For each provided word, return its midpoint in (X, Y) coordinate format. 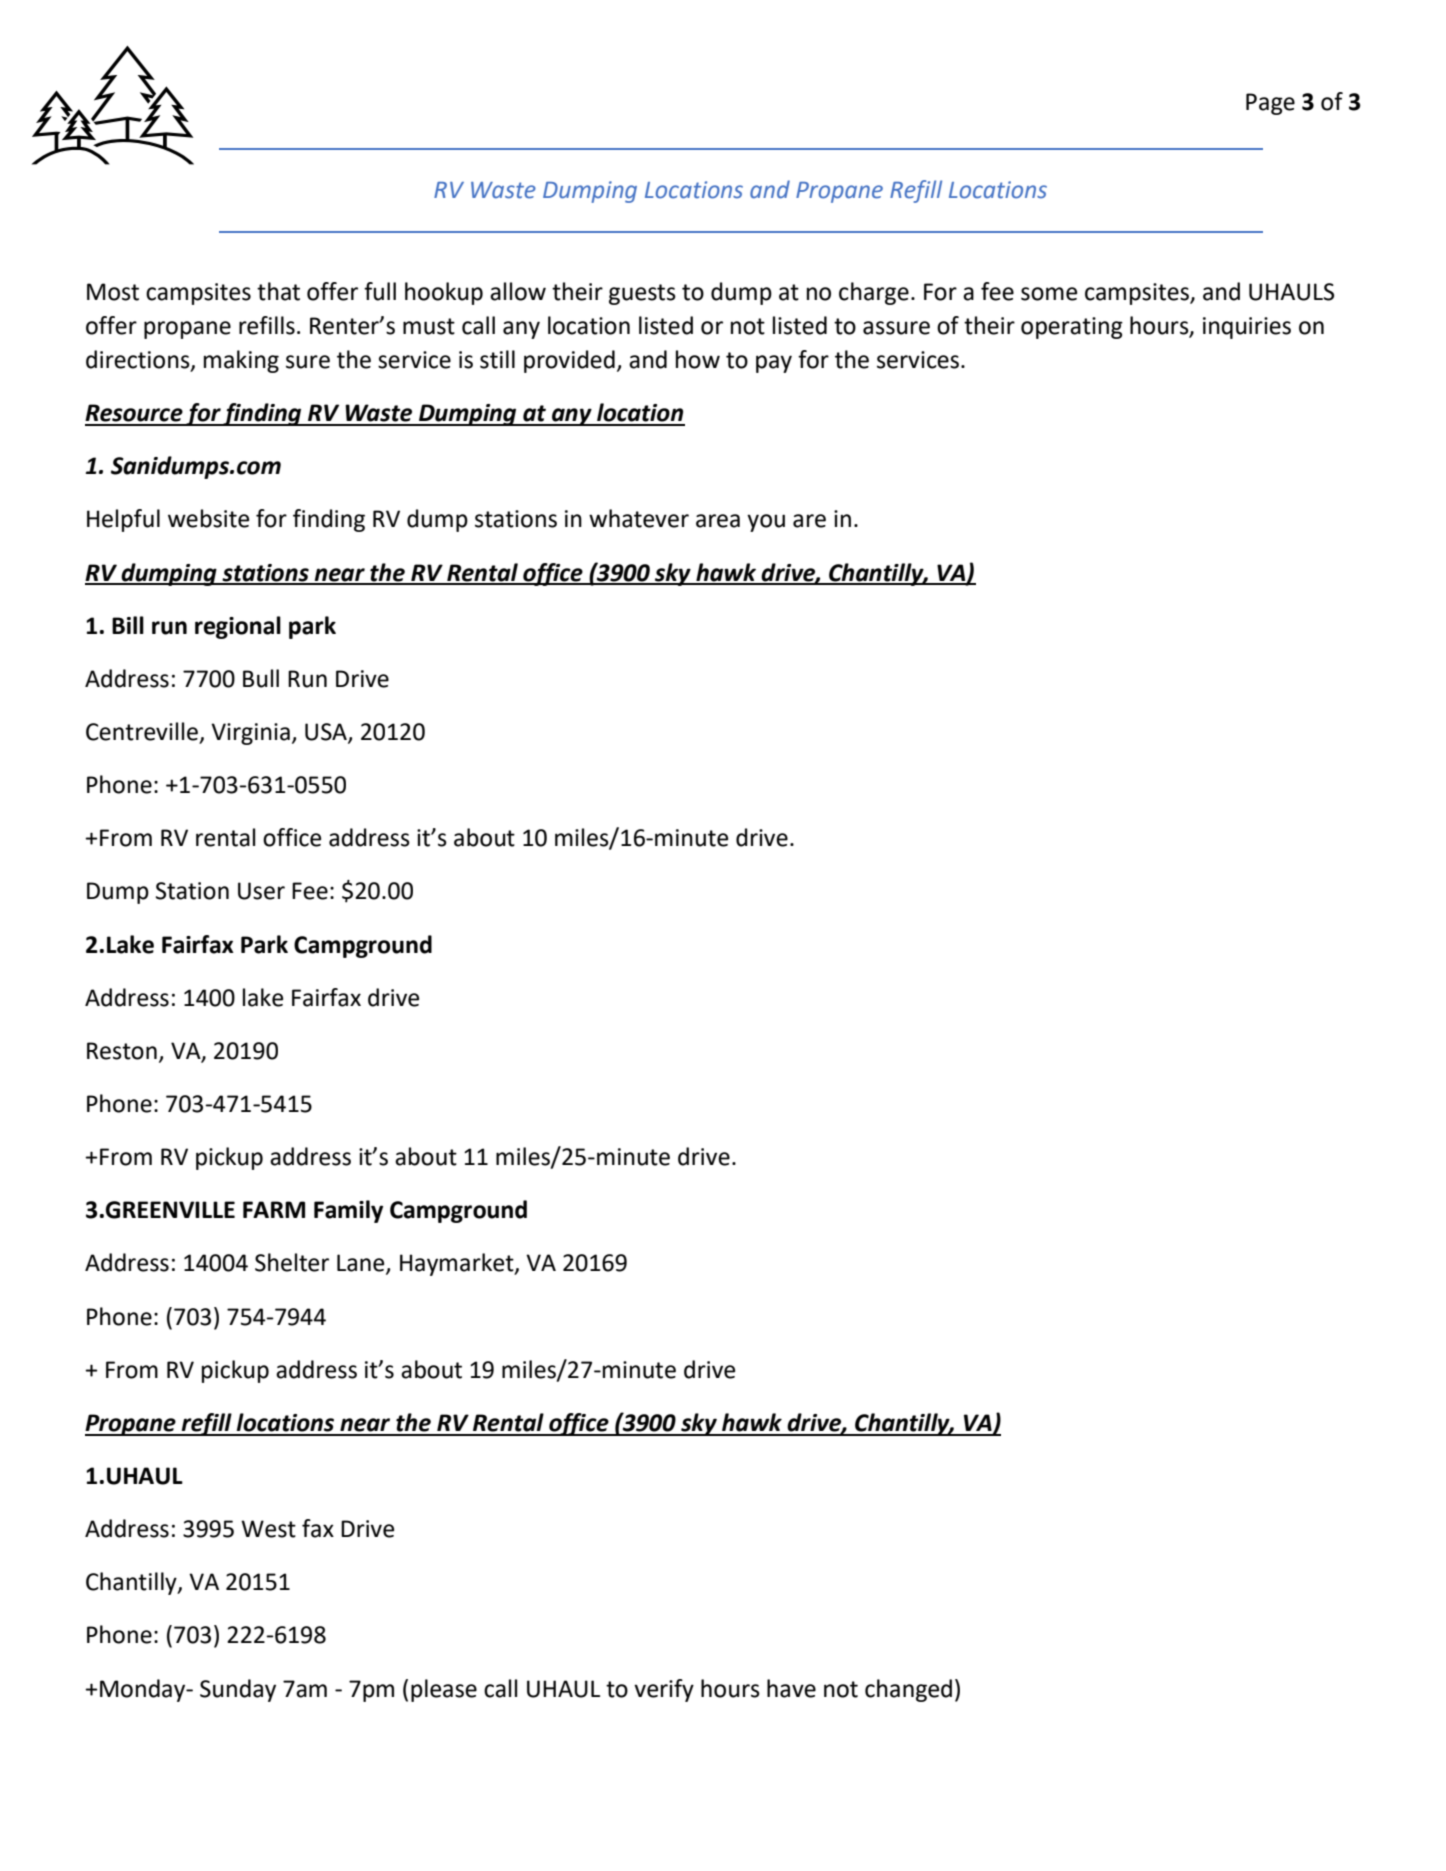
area (718, 521)
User (261, 891)
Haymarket (458, 1264)
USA (327, 733)
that (278, 291)
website (208, 518)
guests (642, 294)
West (268, 1529)
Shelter (292, 1262)
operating (1072, 328)
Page (1270, 104)
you (766, 523)
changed (908, 1690)
